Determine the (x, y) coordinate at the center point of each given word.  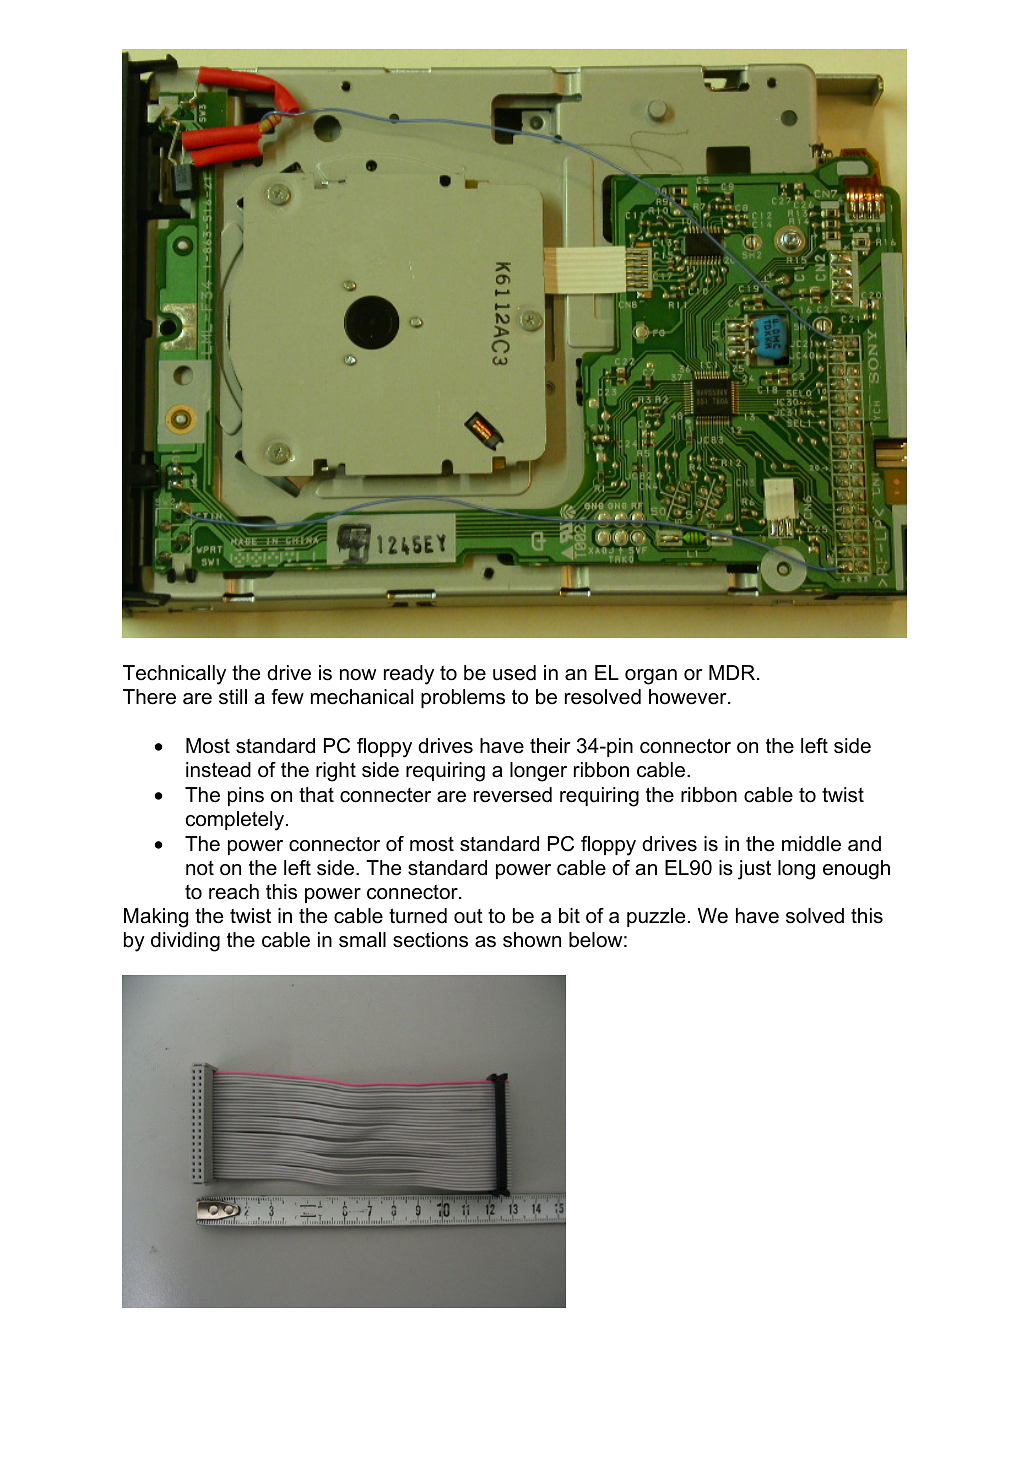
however (689, 697)
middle (811, 844)
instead (218, 770)
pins (246, 796)
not (200, 868)
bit (569, 916)
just (754, 870)
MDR (733, 672)
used (514, 673)
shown (532, 940)
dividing (185, 942)
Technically (174, 675)
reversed (513, 795)
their (550, 746)
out (468, 916)
